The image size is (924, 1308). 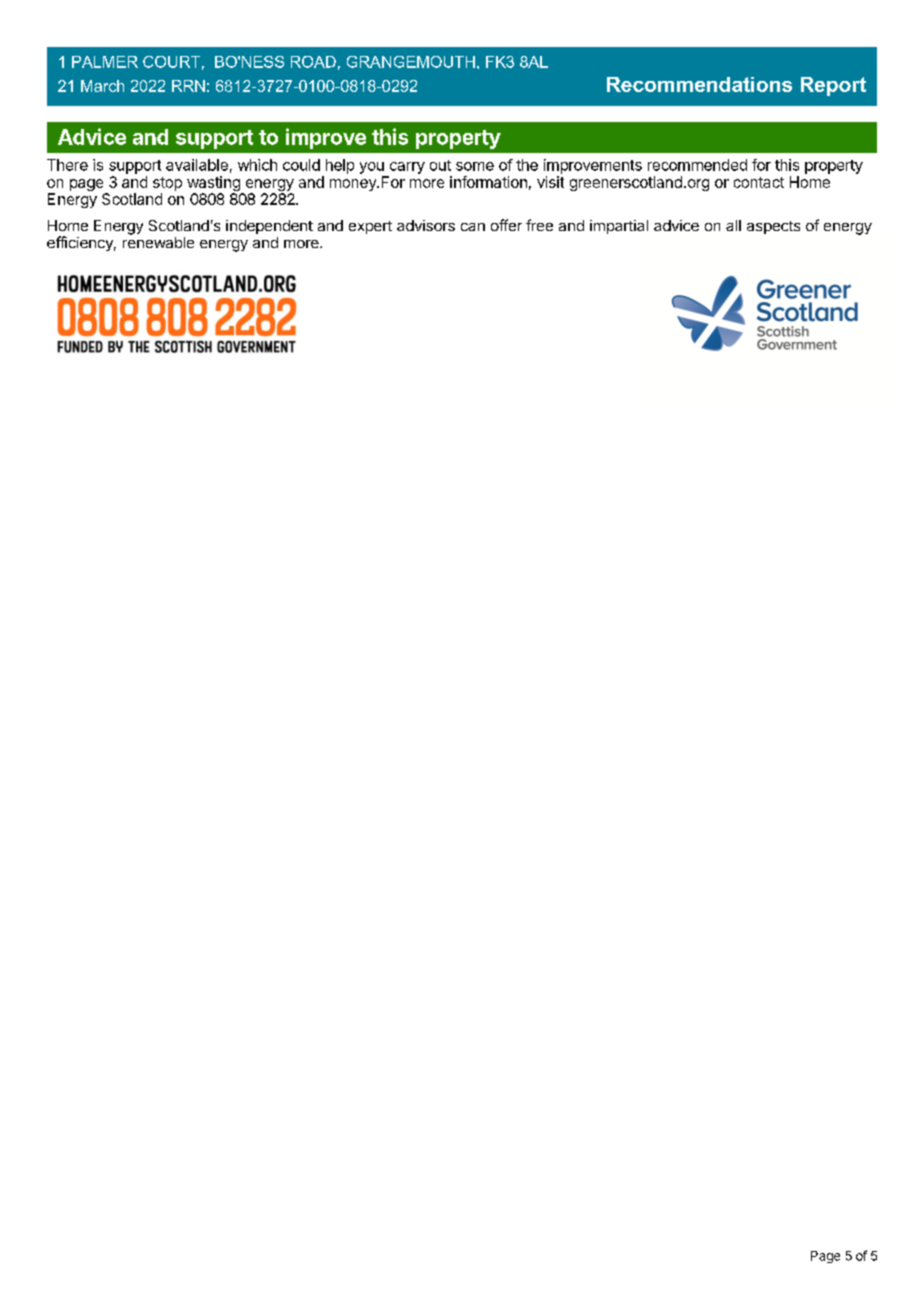 What do you see at coordinates (488, 182) in the screenshot?
I see `information` at bounding box center [488, 182].
